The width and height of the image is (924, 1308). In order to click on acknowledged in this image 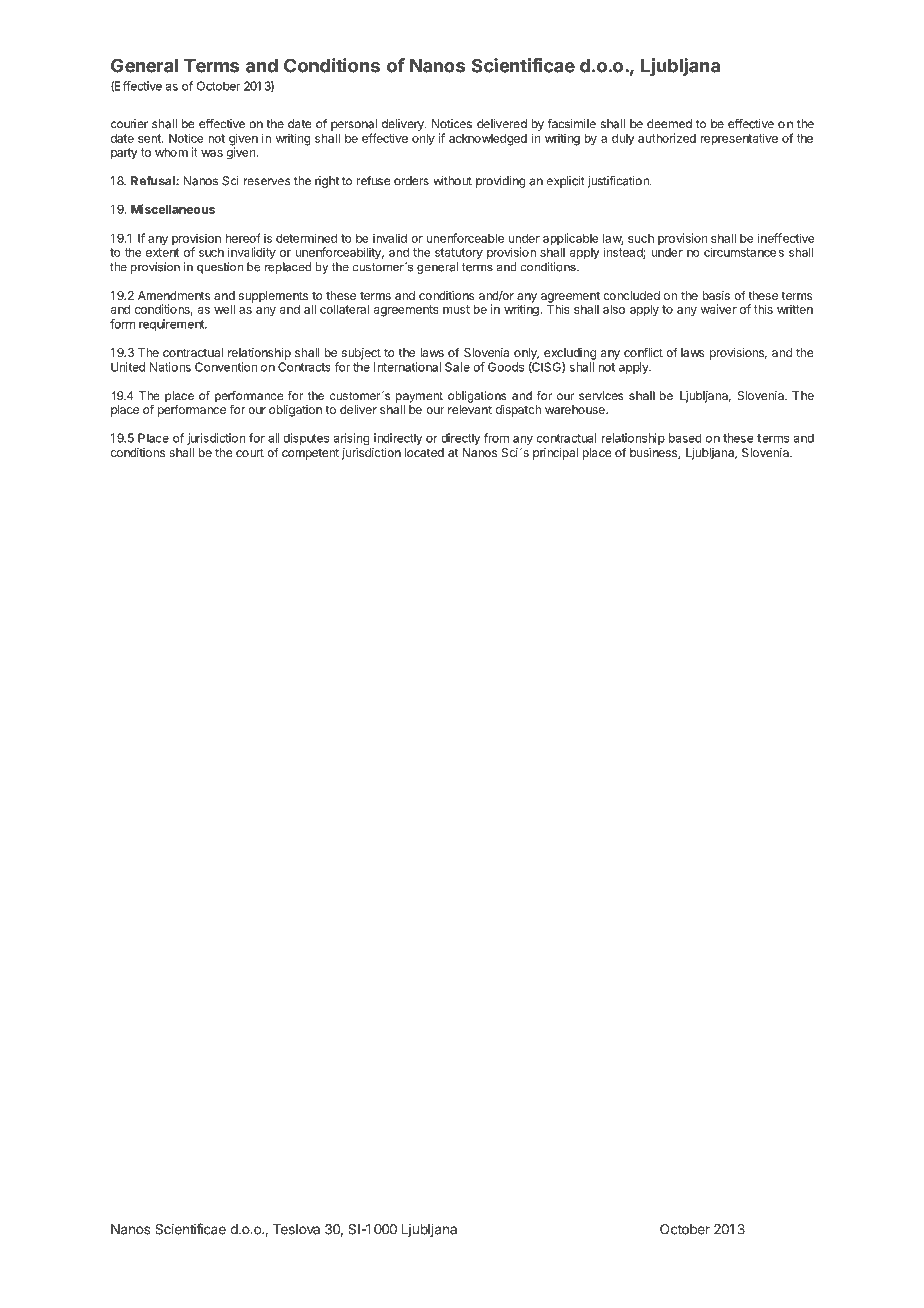, I will do `click(488, 139)`.
